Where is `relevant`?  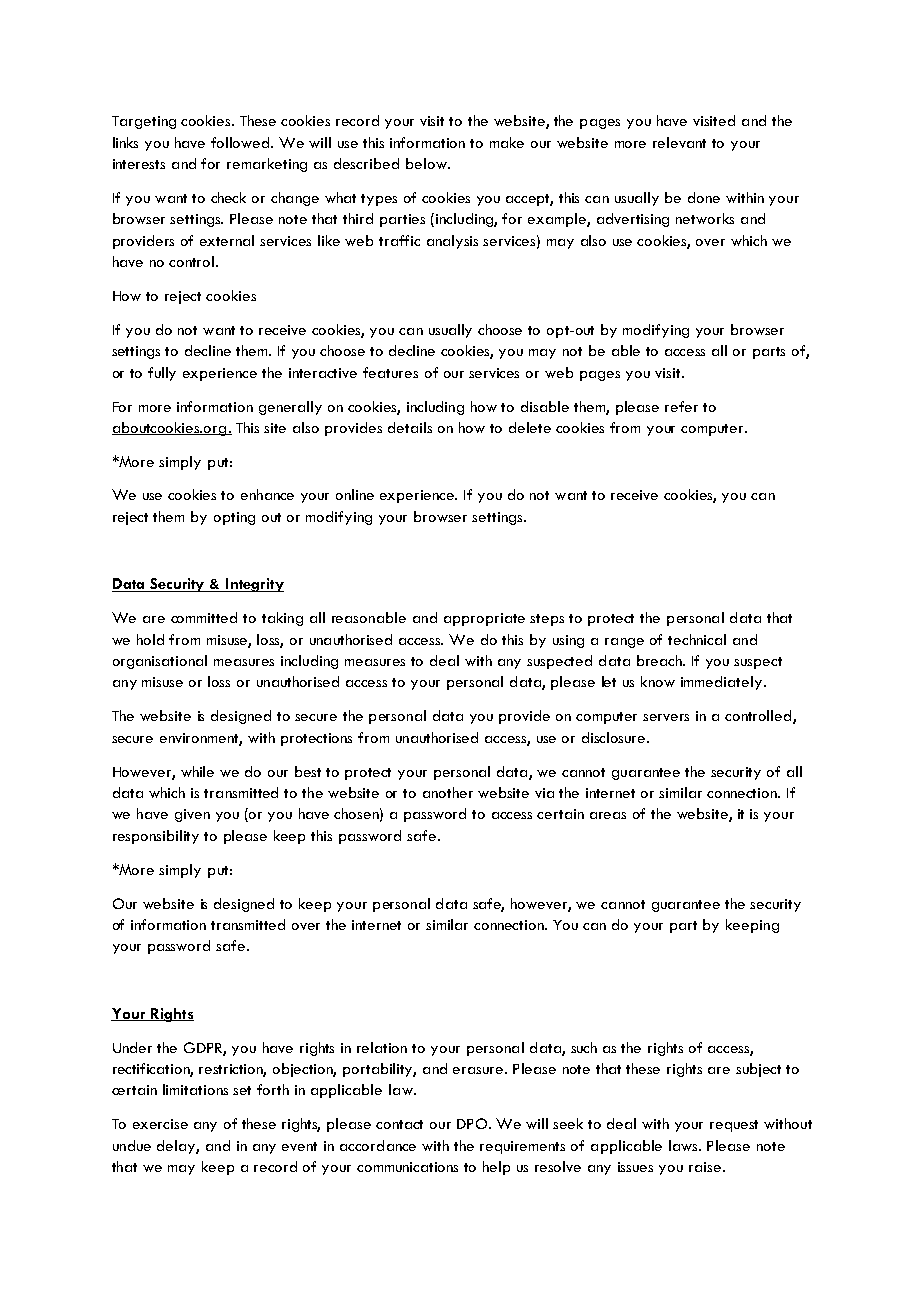 relevant is located at coordinates (679, 142).
